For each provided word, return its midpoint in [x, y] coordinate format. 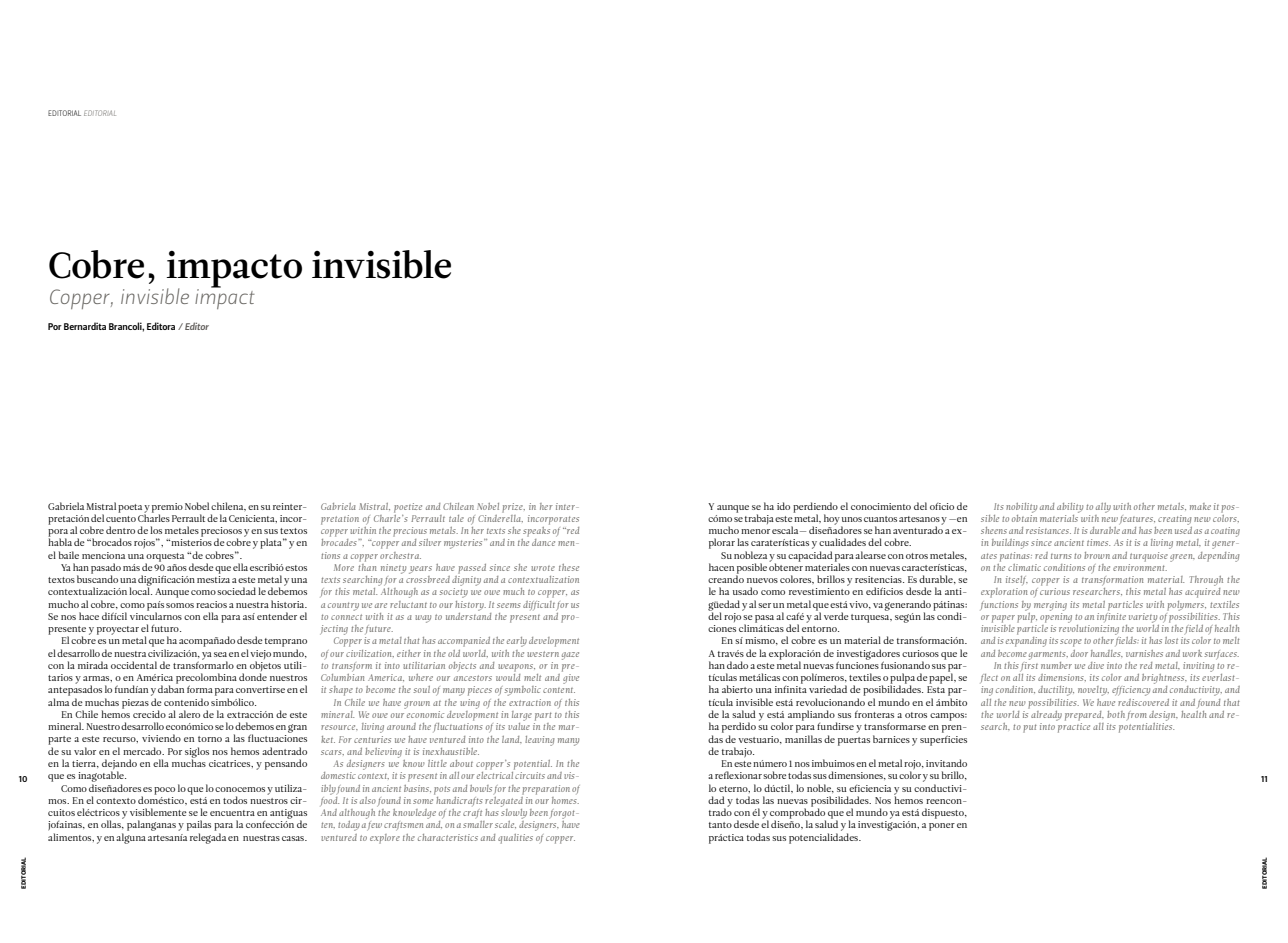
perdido [739, 727]
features [1137, 520]
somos [180, 605]
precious [410, 532]
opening [1056, 616]
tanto [720, 825]
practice [1074, 728]
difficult [539, 605]
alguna [131, 838]
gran [297, 728]
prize [513, 508]
